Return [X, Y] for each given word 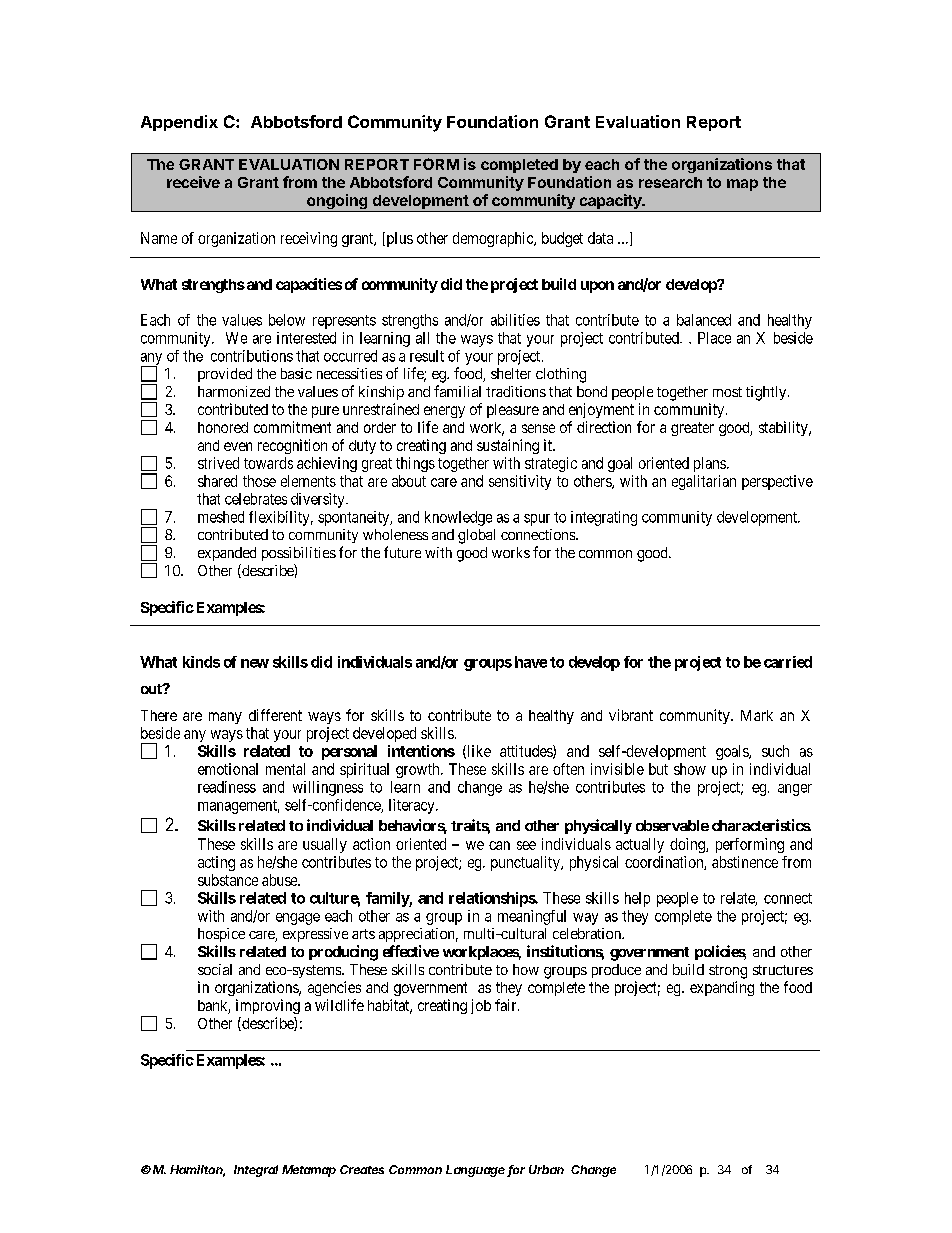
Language [475, 1171]
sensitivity [520, 482]
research [670, 182]
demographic [494, 239]
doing [688, 845]
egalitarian [704, 482]
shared [217, 481]
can [499, 845]
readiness [227, 787]
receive [193, 182]
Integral [256, 1171]
